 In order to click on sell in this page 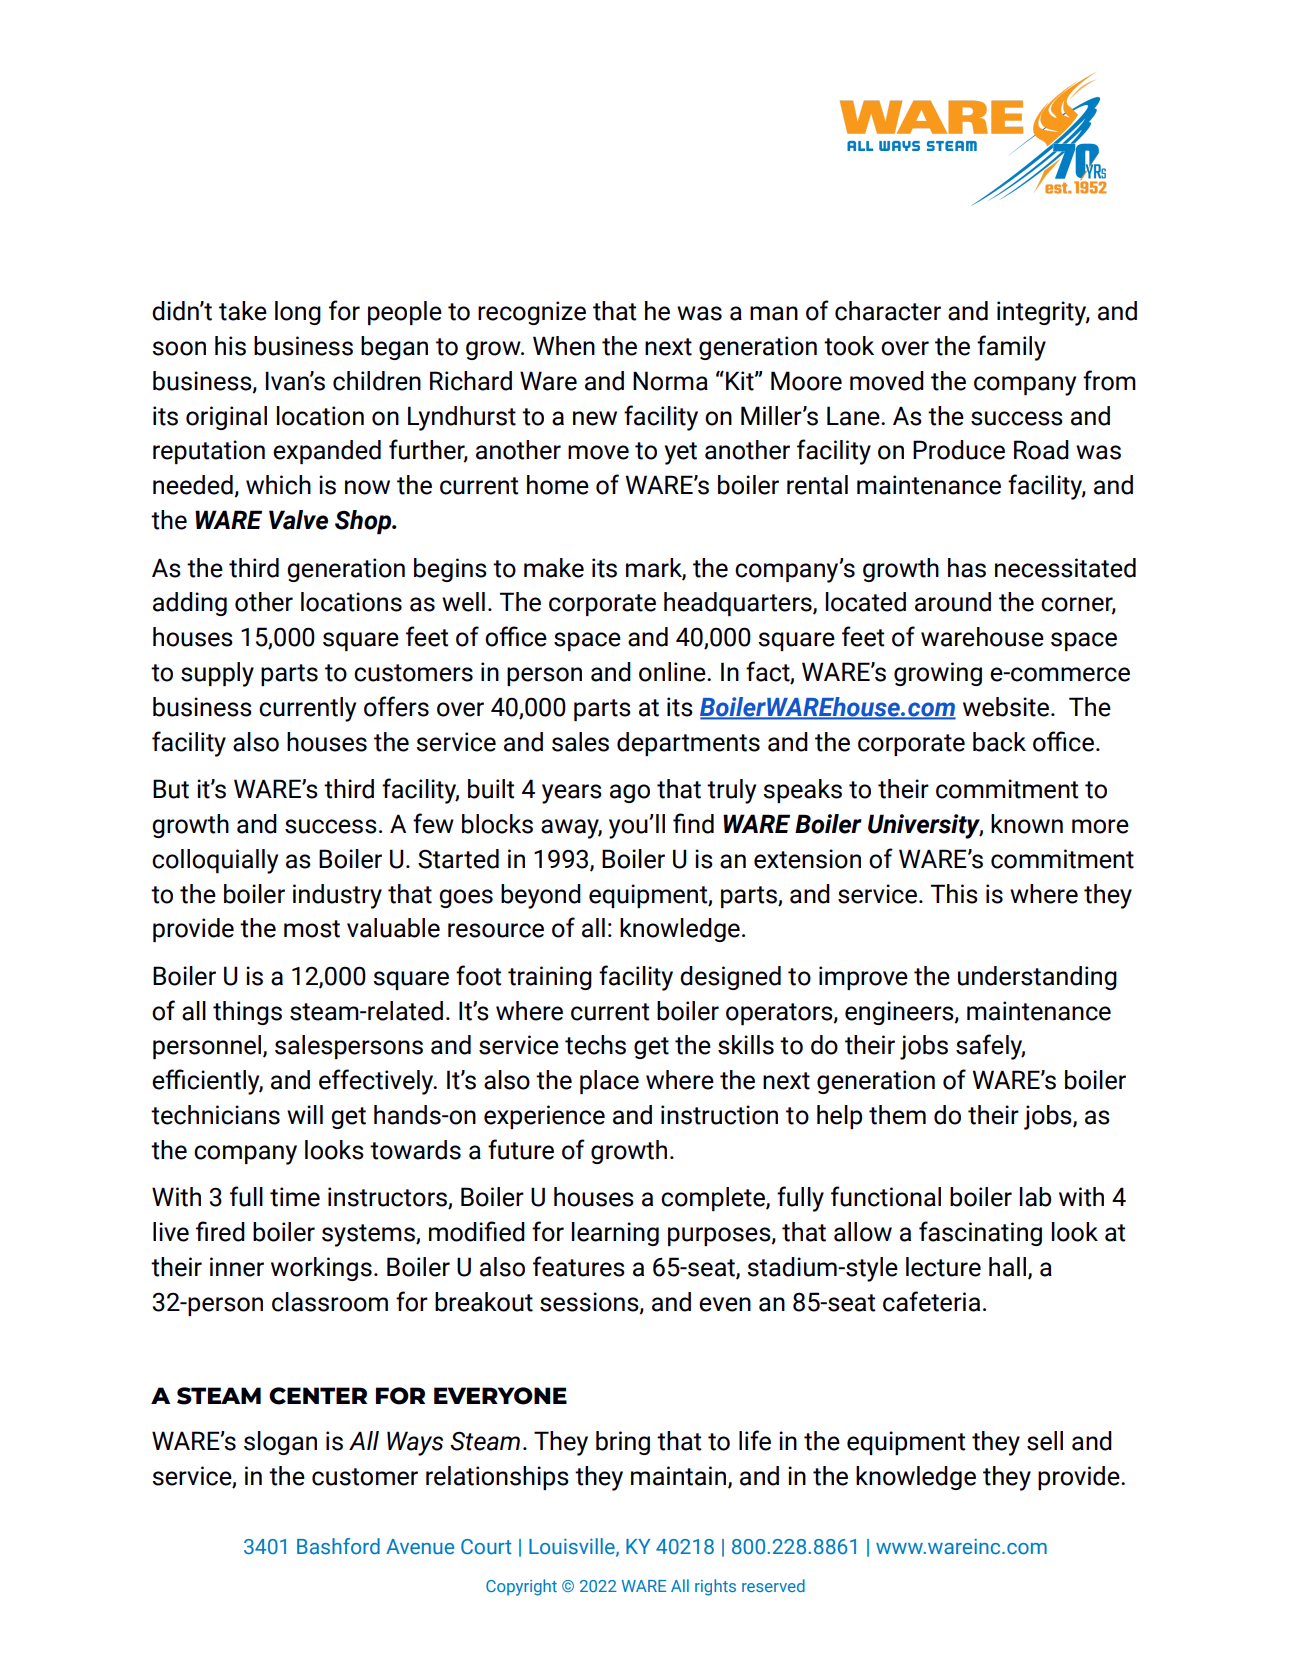, I will do `click(1045, 1441)`.
